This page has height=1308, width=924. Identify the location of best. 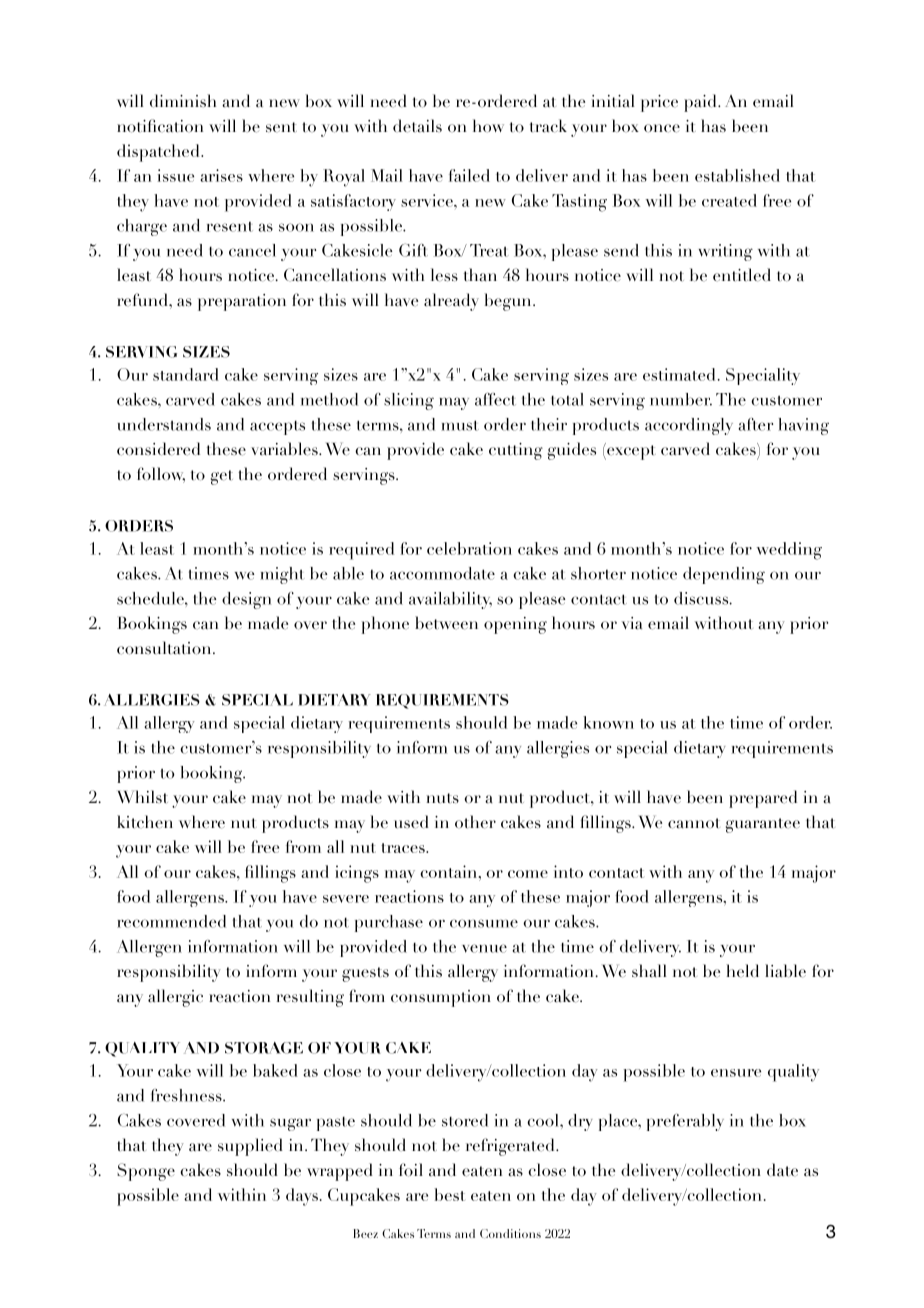
(449, 1194).
